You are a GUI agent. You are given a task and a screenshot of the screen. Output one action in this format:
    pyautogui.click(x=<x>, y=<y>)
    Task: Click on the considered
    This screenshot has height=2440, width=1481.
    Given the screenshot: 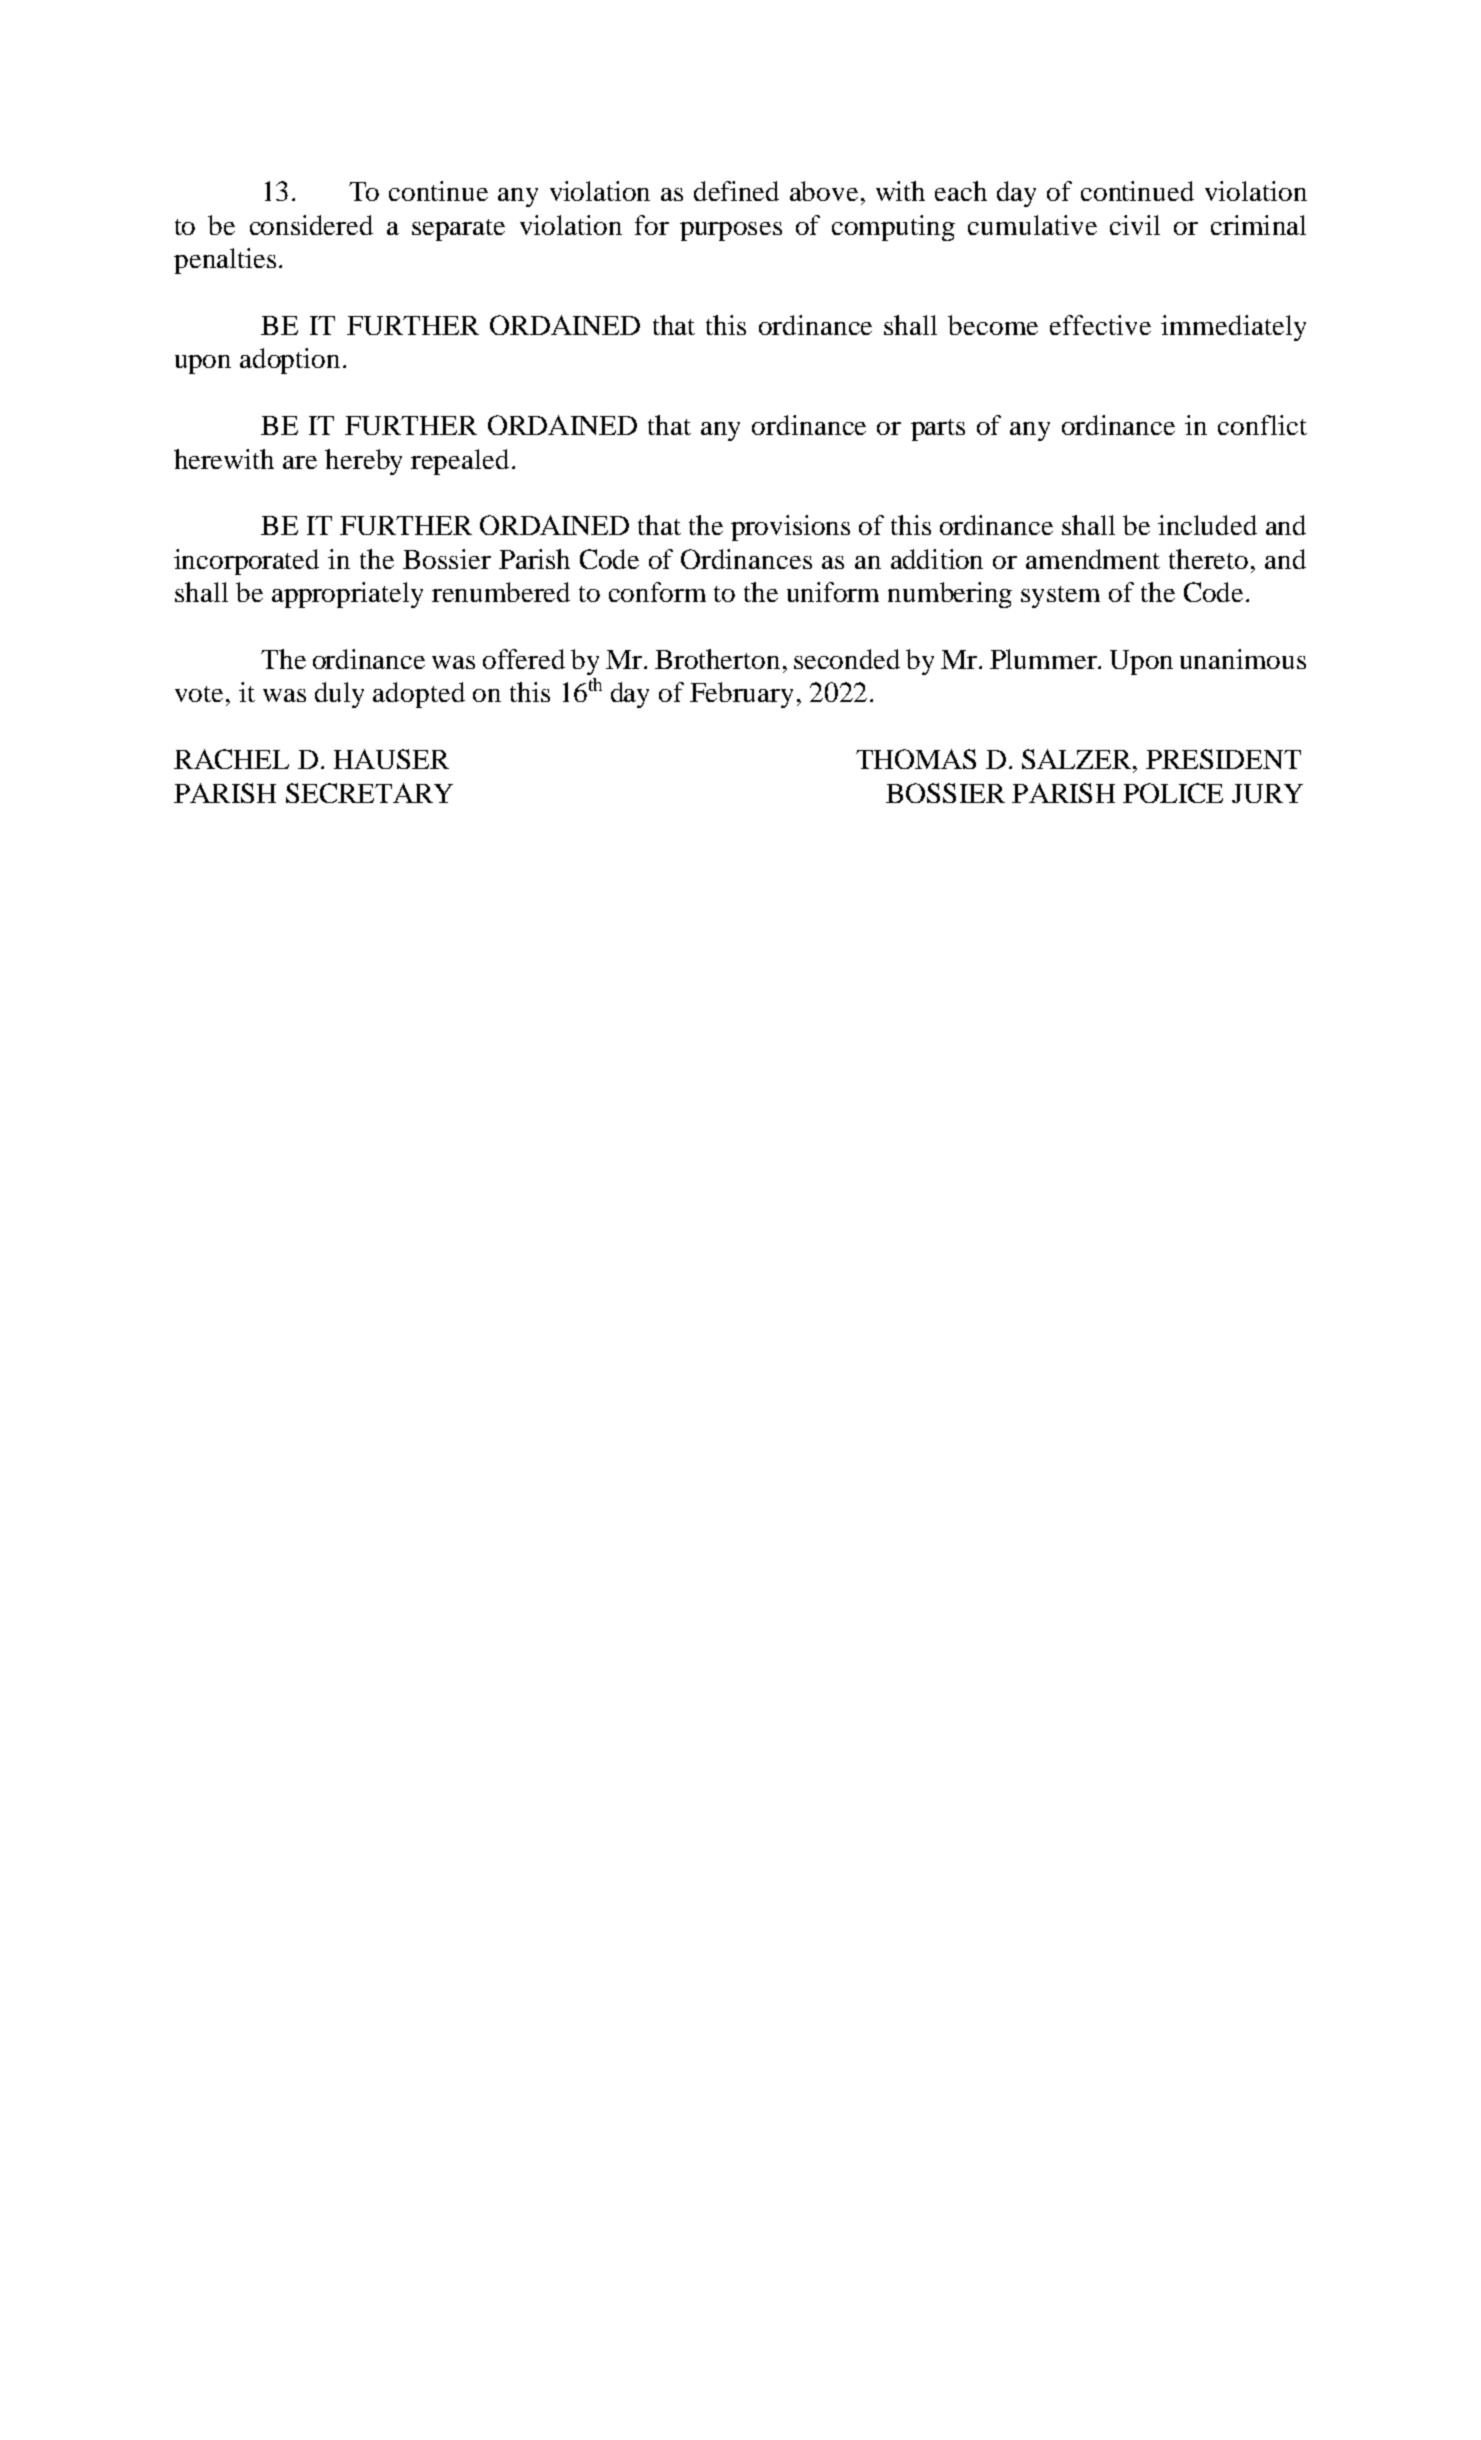 What is the action you would take?
    pyautogui.click(x=311, y=225)
